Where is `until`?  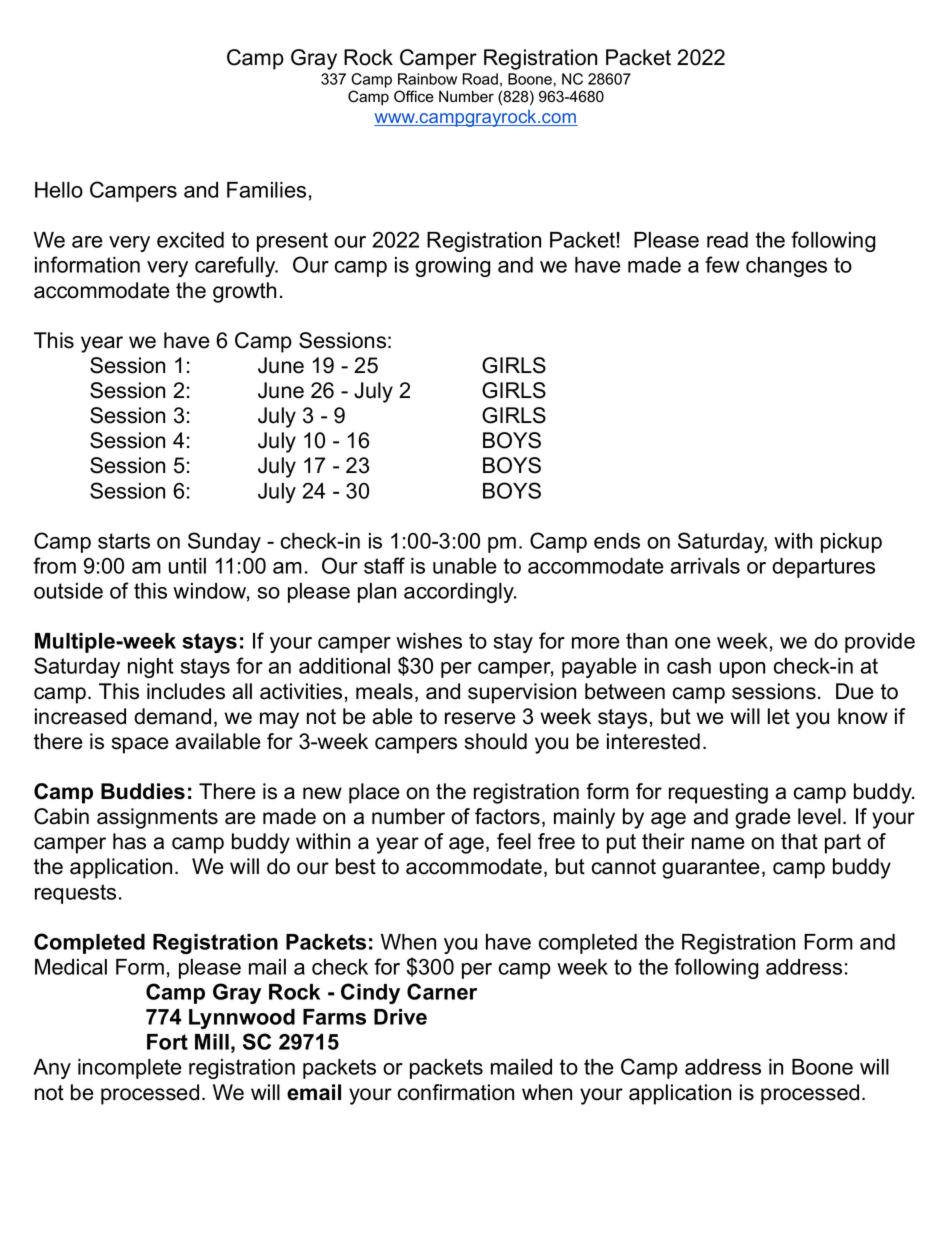 until is located at coordinates (187, 566).
